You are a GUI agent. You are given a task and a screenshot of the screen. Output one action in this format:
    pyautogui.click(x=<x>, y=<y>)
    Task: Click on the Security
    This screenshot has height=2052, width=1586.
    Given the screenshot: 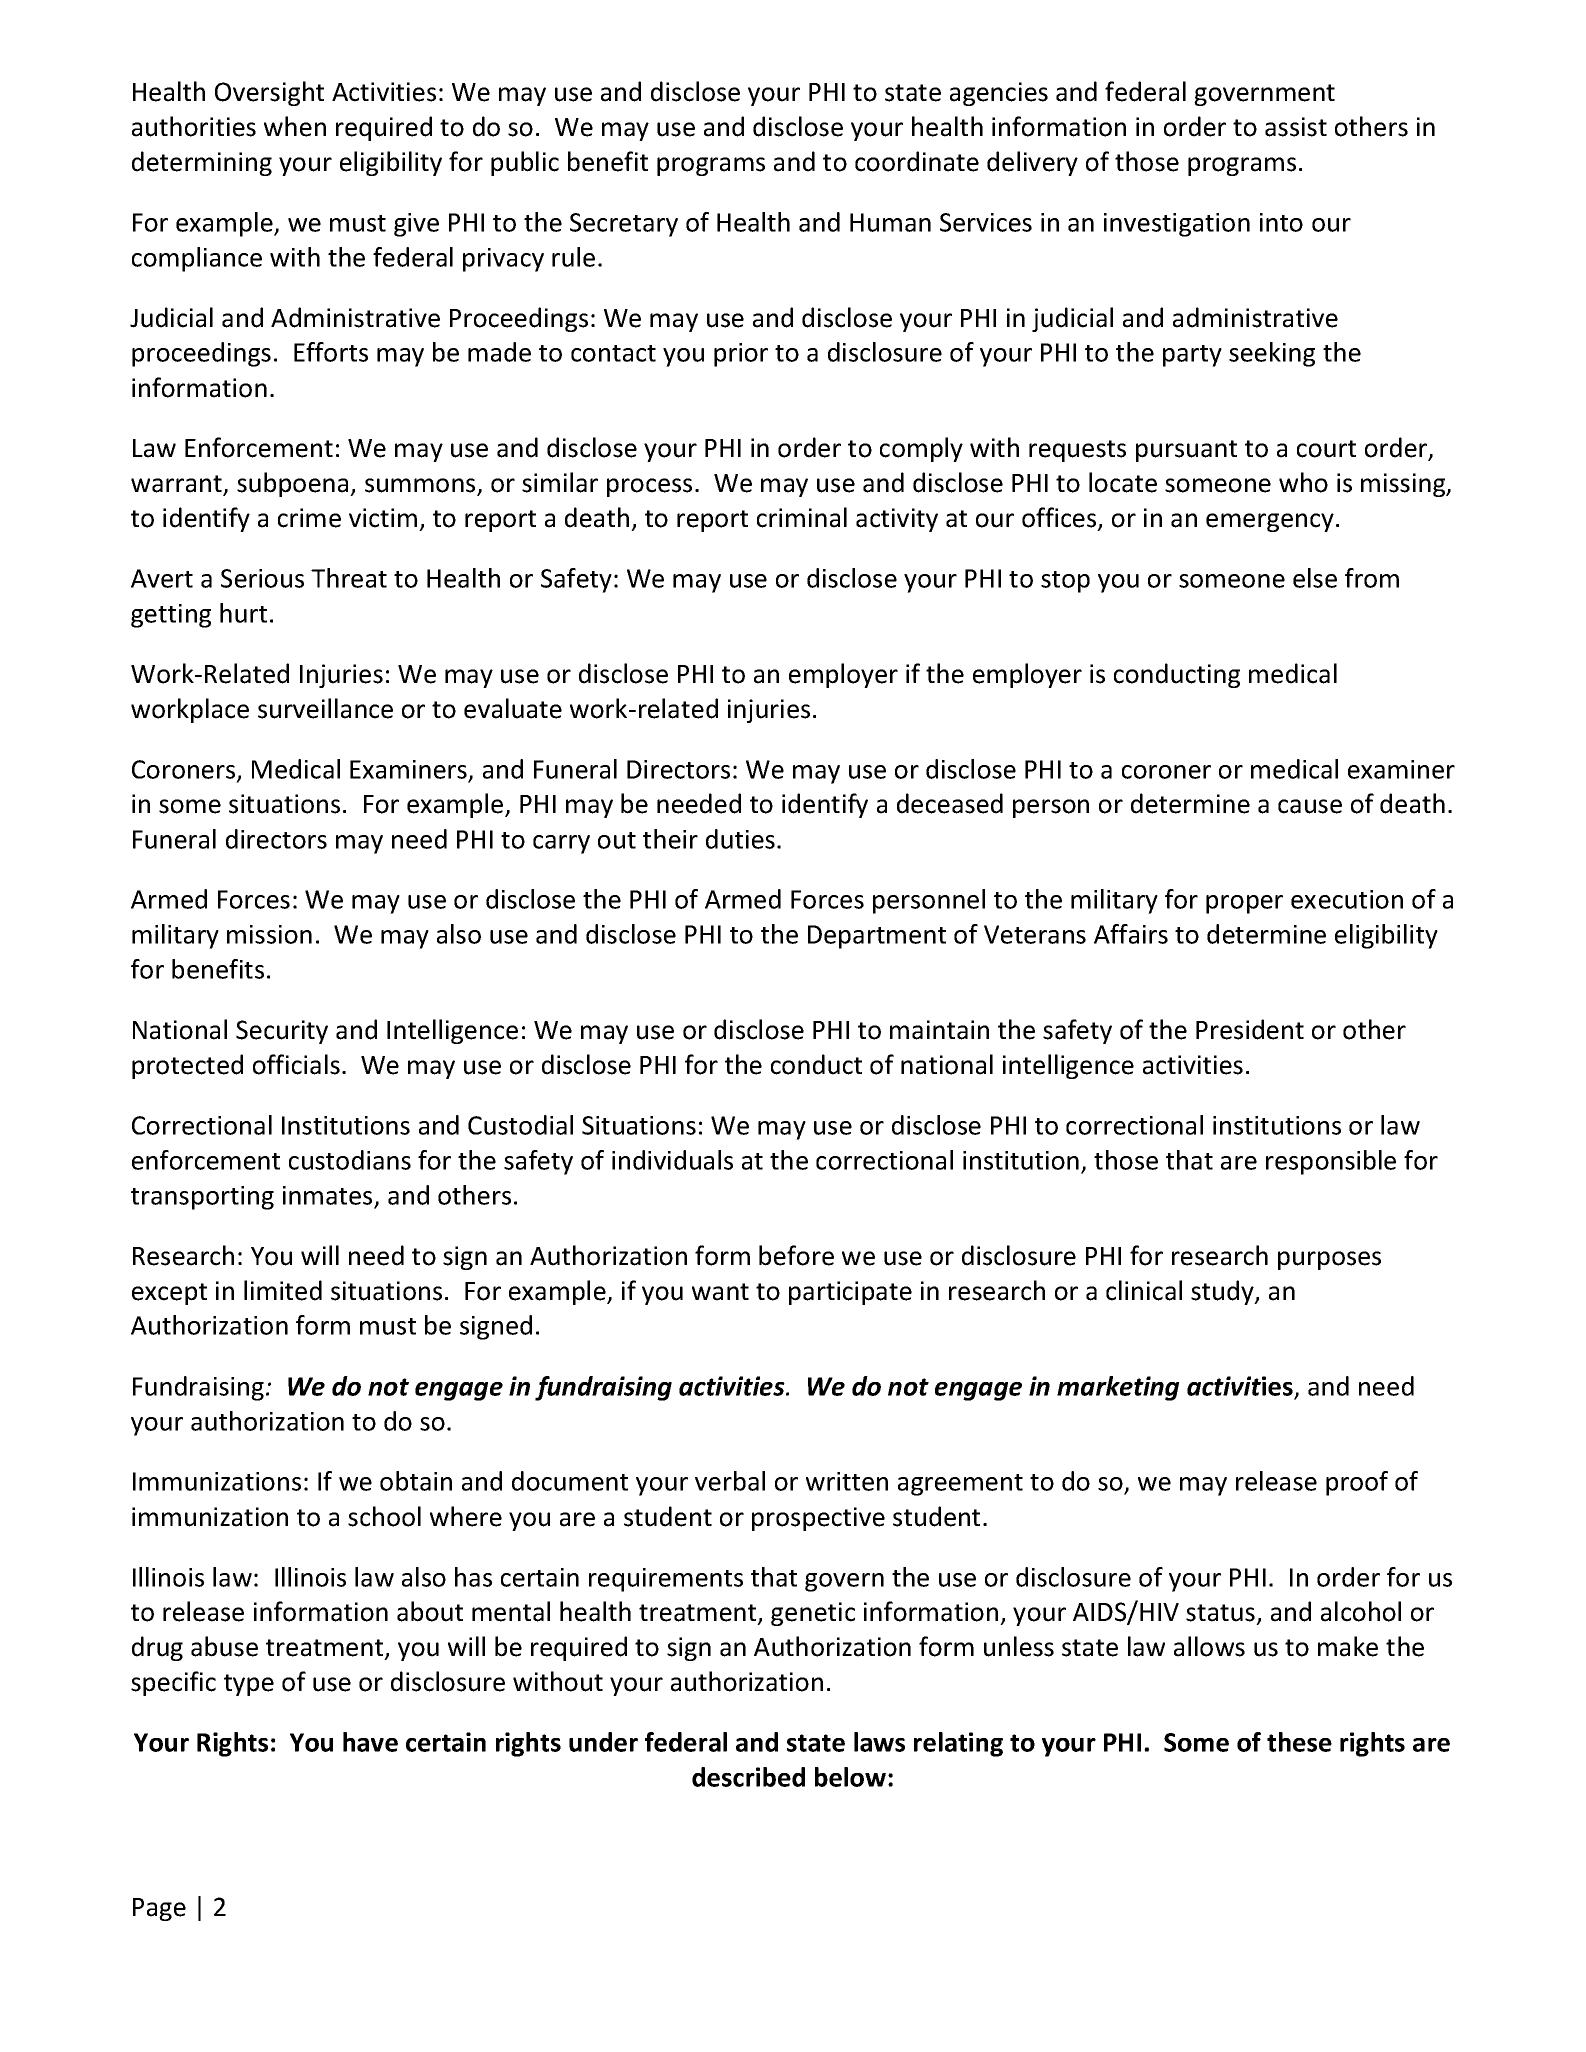 What is the action you would take?
    pyautogui.click(x=282, y=1032)
